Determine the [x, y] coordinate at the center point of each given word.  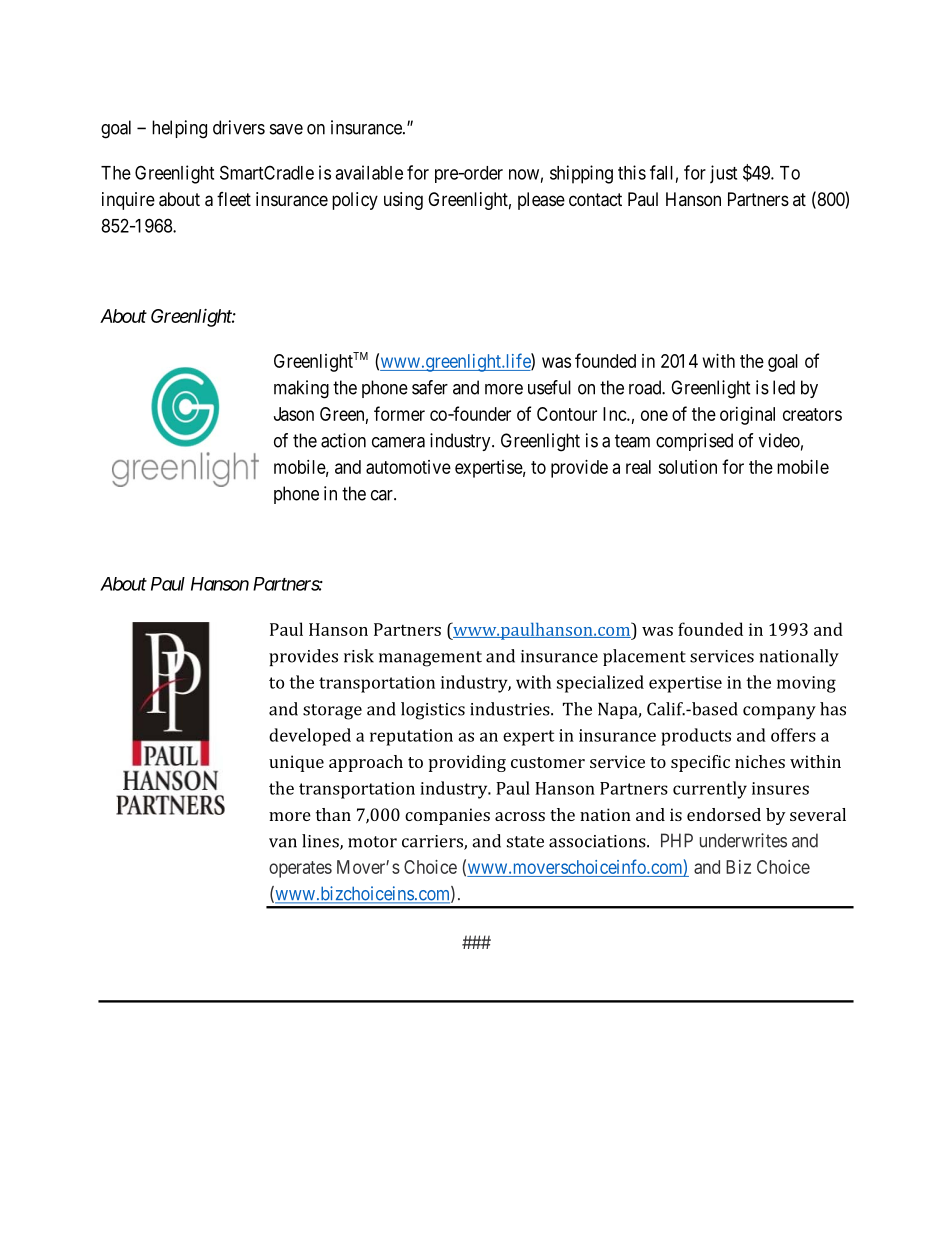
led [784, 387]
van [283, 843]
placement [644, 657]
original [747, 416]
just [723, 174]
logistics [433, 711]
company [779, 713]
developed [310, 737]
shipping [581, 174]
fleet [234, 199]
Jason [294, 414]
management [430, 659]
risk [359, 656]
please [541, 201]
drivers [239, 127]
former [399, 413]
